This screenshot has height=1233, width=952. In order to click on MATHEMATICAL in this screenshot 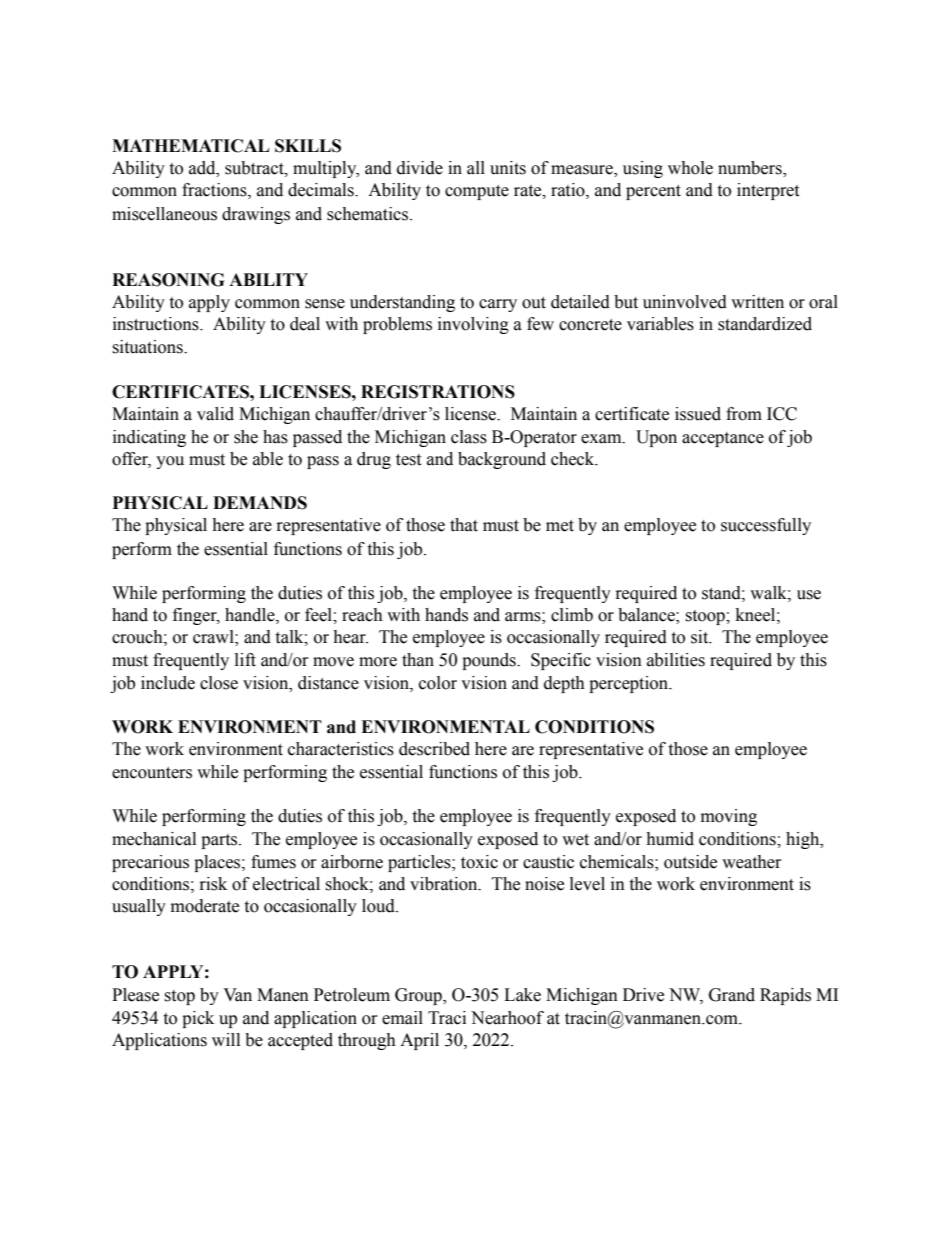, I will do `click(190, 146)`.
